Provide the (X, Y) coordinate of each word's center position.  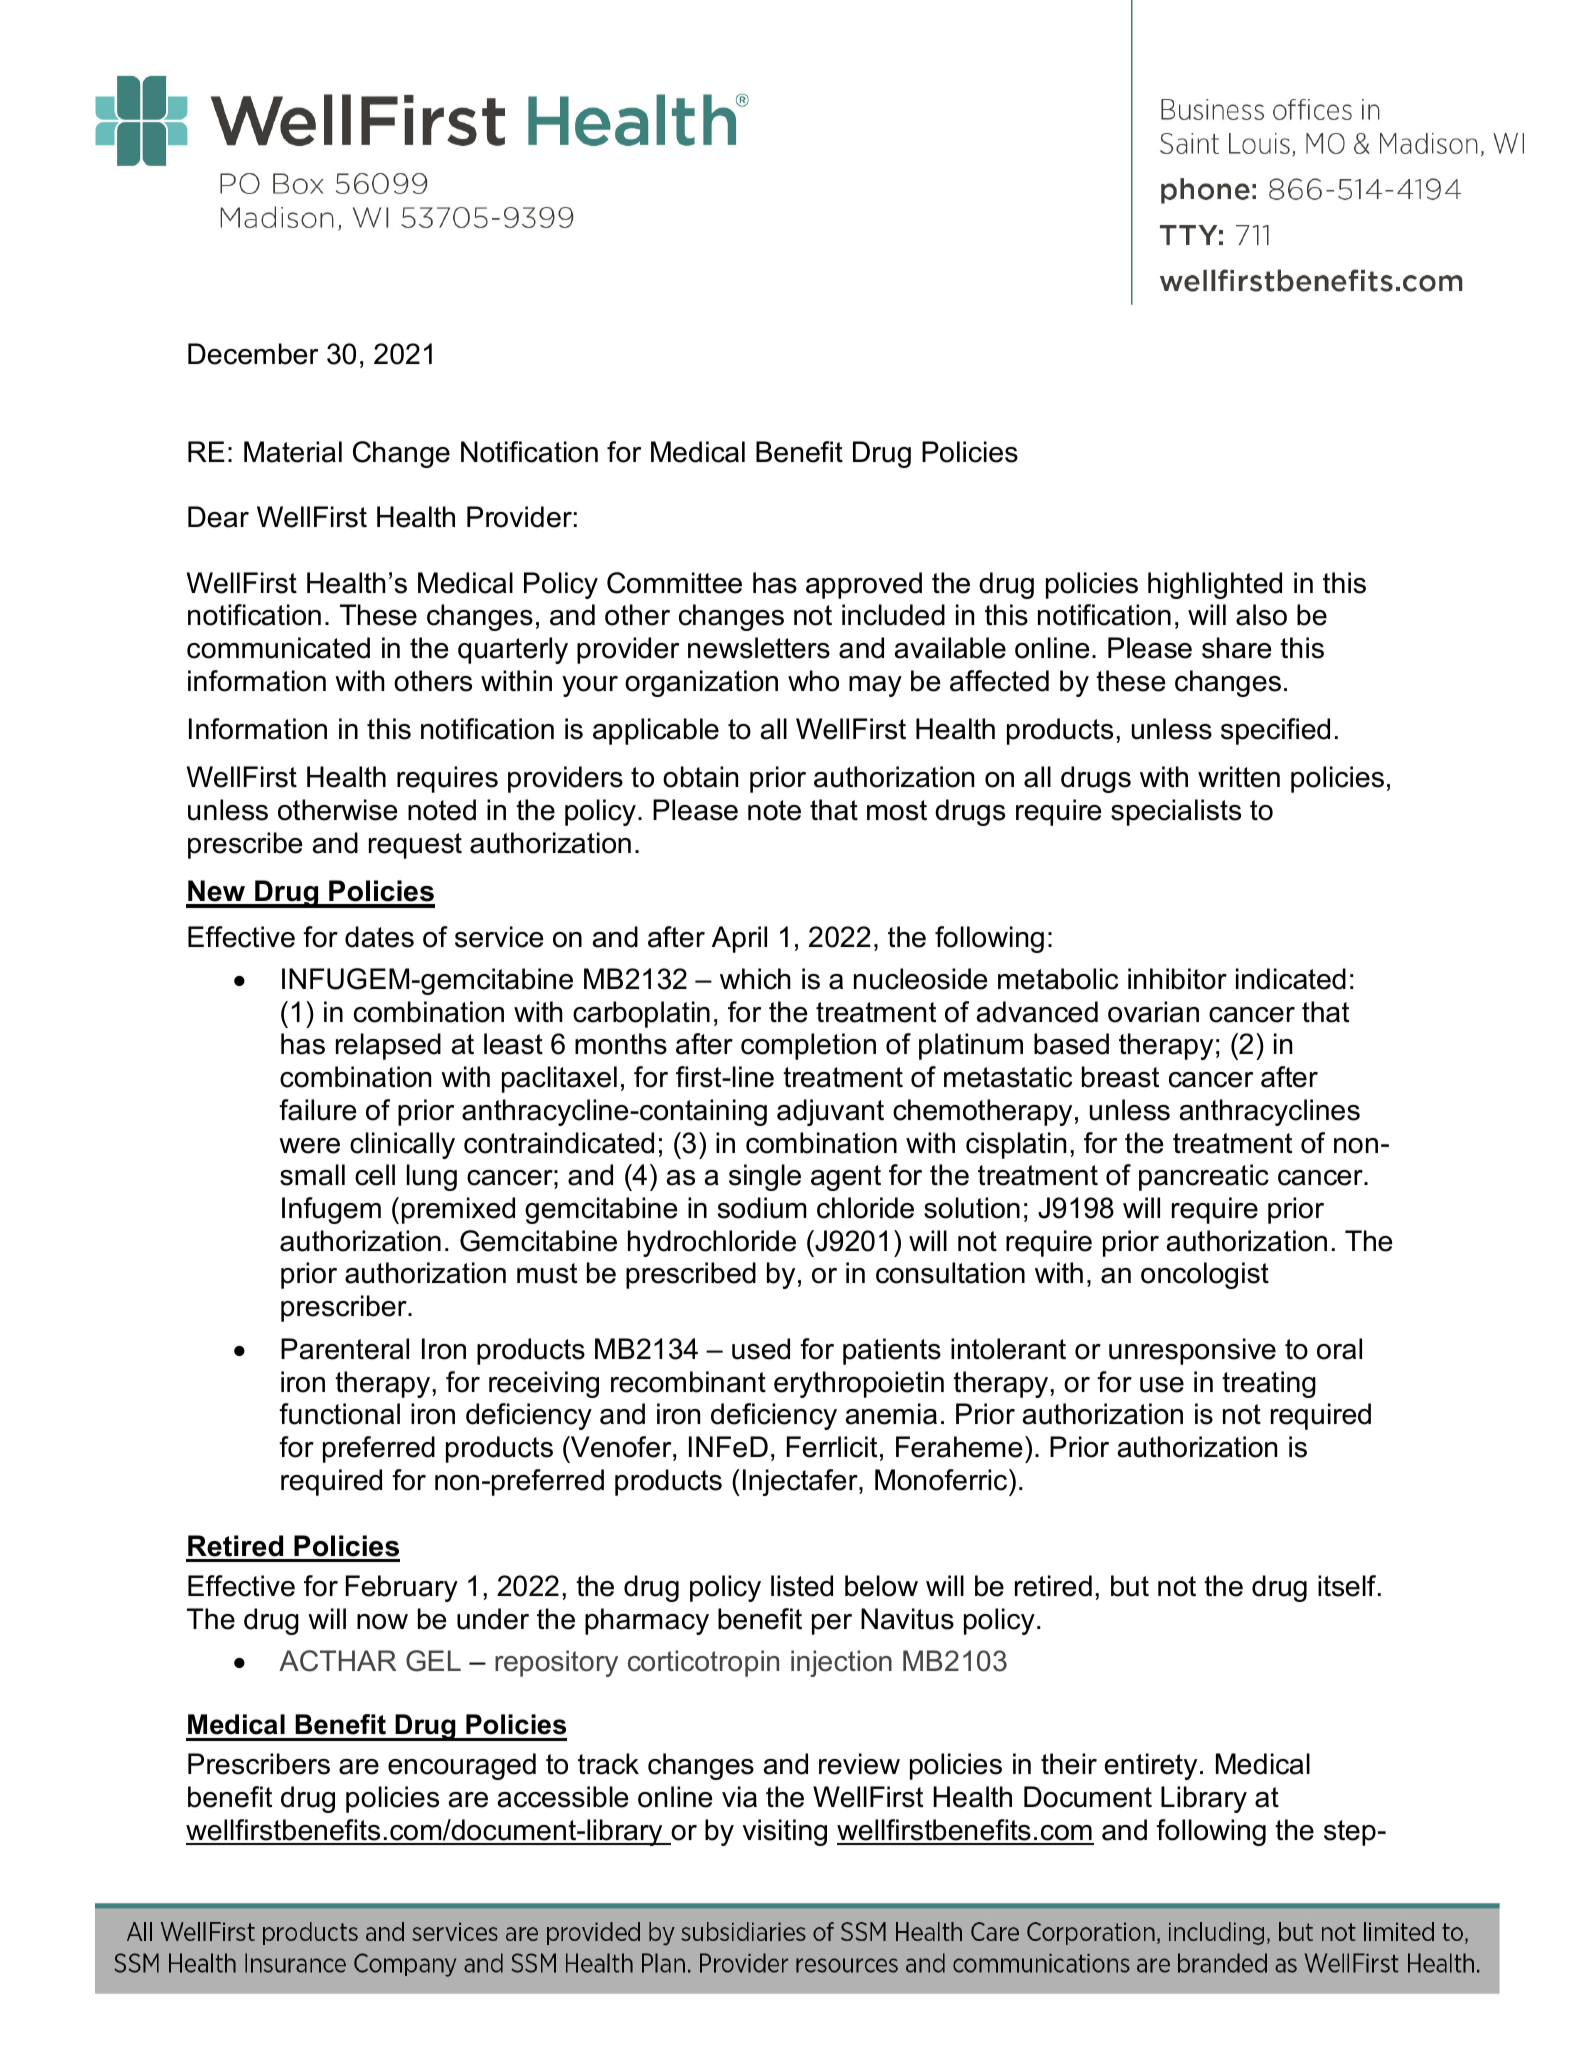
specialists (1176, 812)
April (739, 939)
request (415, 846)
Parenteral (345, 1349)
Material (293, 452)
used (761, 1349)
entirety (1151, 1766)
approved (864, 585)
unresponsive (1192, 1351)
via (739, 1797)
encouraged (462, 1766)
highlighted (1215, 585)
